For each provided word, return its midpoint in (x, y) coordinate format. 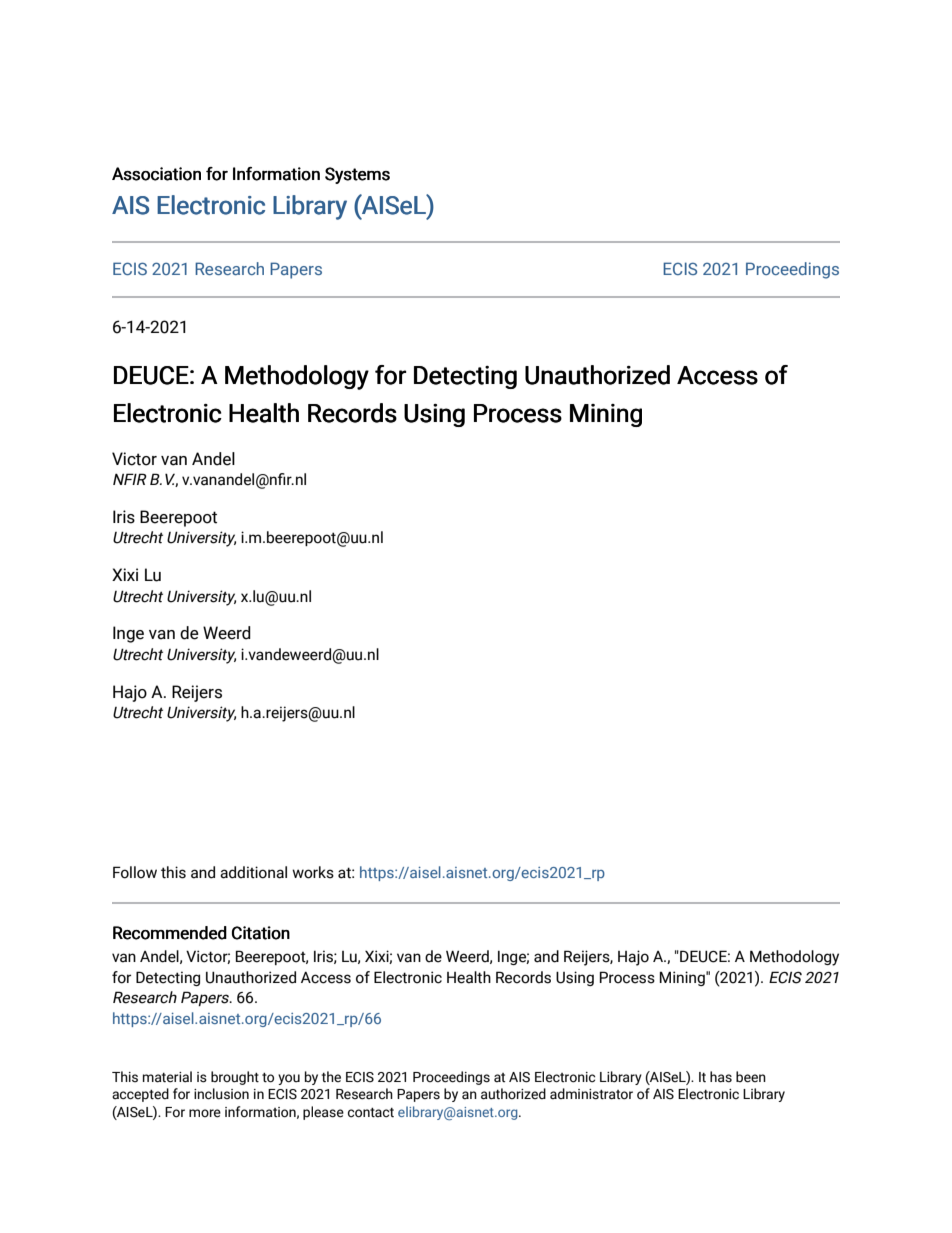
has (721, 1077)
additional (253, 872)
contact (371, 1113)
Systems (357, 175)
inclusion (221, 1094)
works (313, 872)
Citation (261, 933)
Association (156, 174)
